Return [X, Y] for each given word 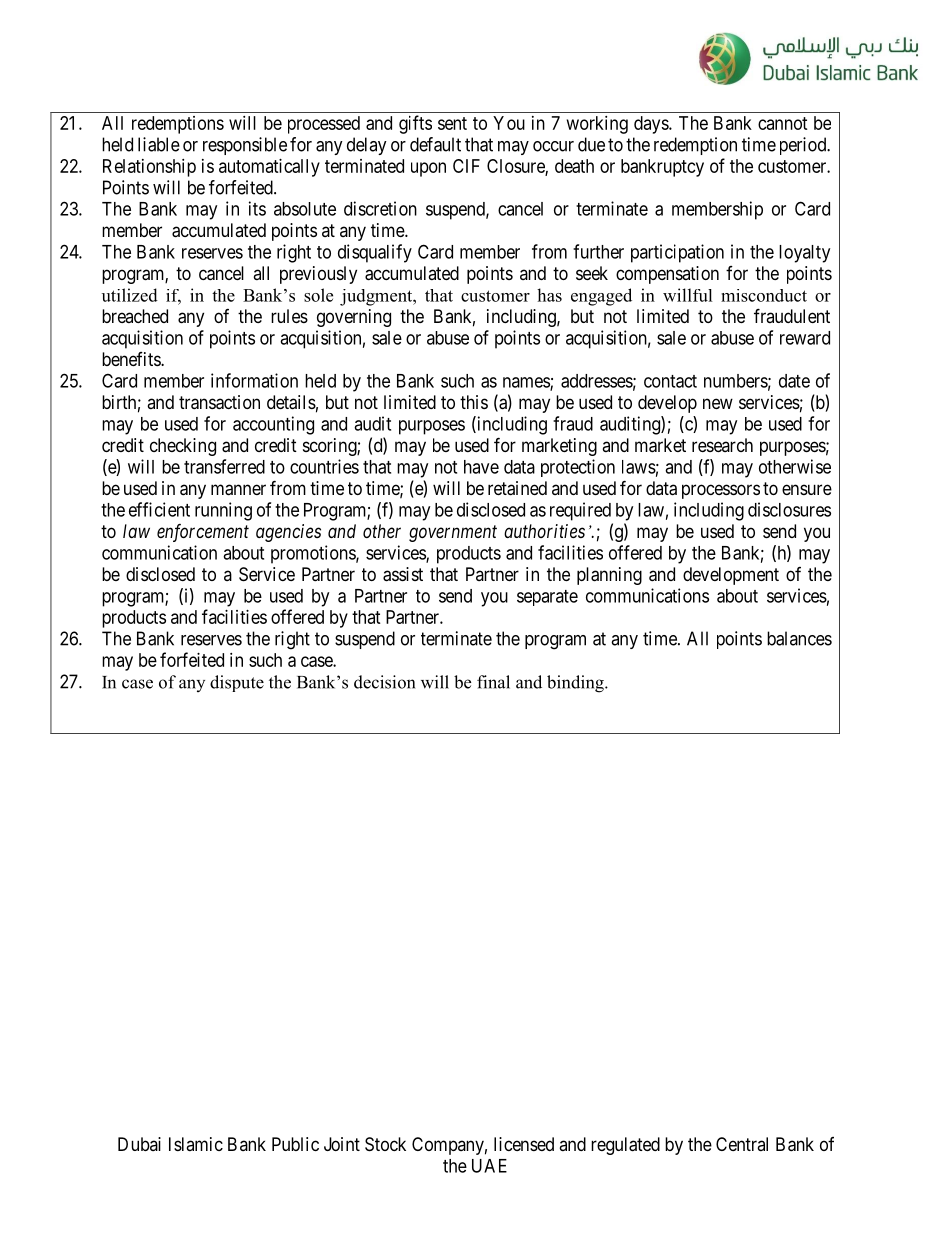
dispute [237, 683]
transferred [224, 466]
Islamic [196, 1144]
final [493, 682]
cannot [783, 123]
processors [721, 491]
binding [576, 684]
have [481, 467]
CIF [466, 166]
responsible [245, 146]
